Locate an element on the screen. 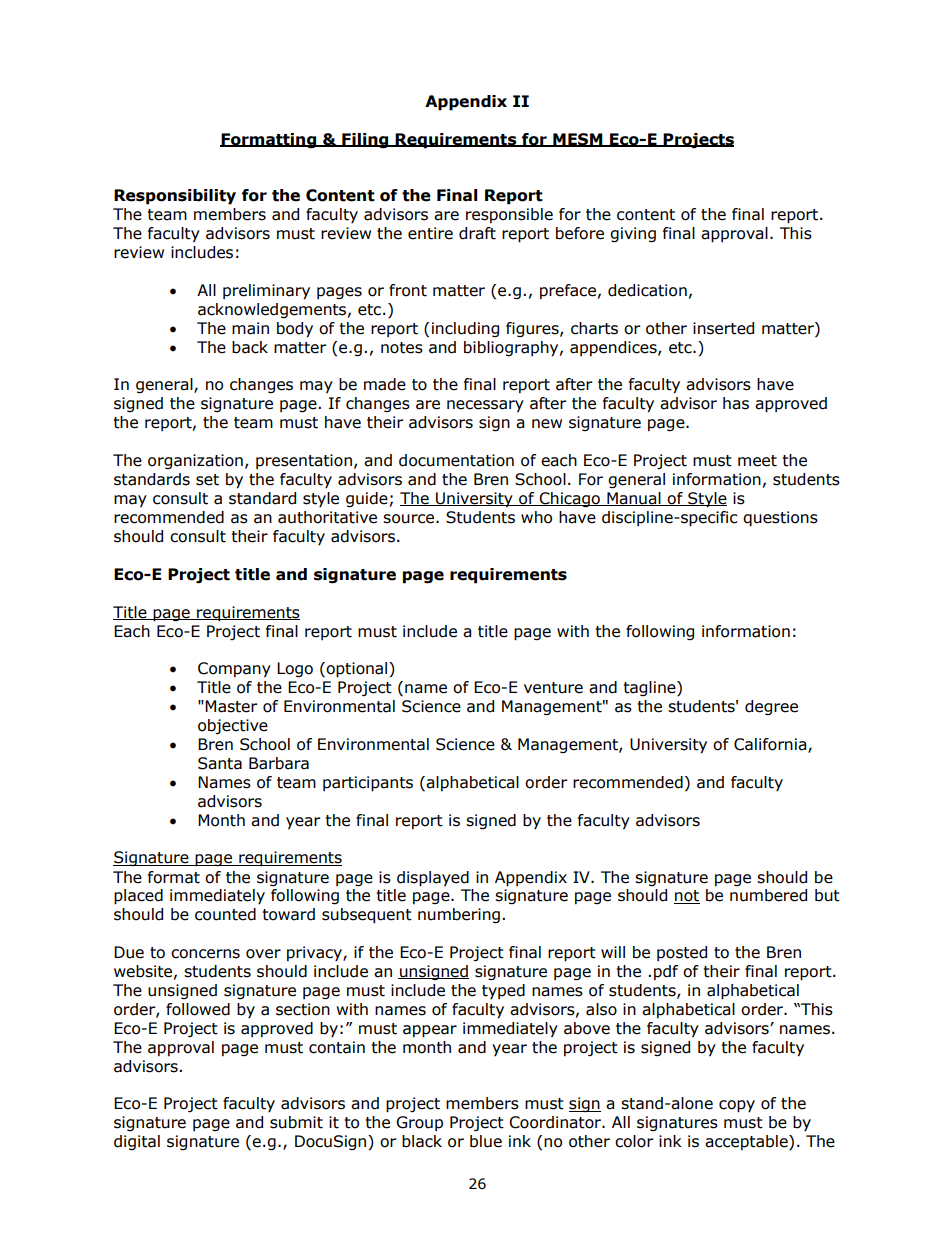 The image size is (952, 1233). submit is located at coordinates (296, 1122).
